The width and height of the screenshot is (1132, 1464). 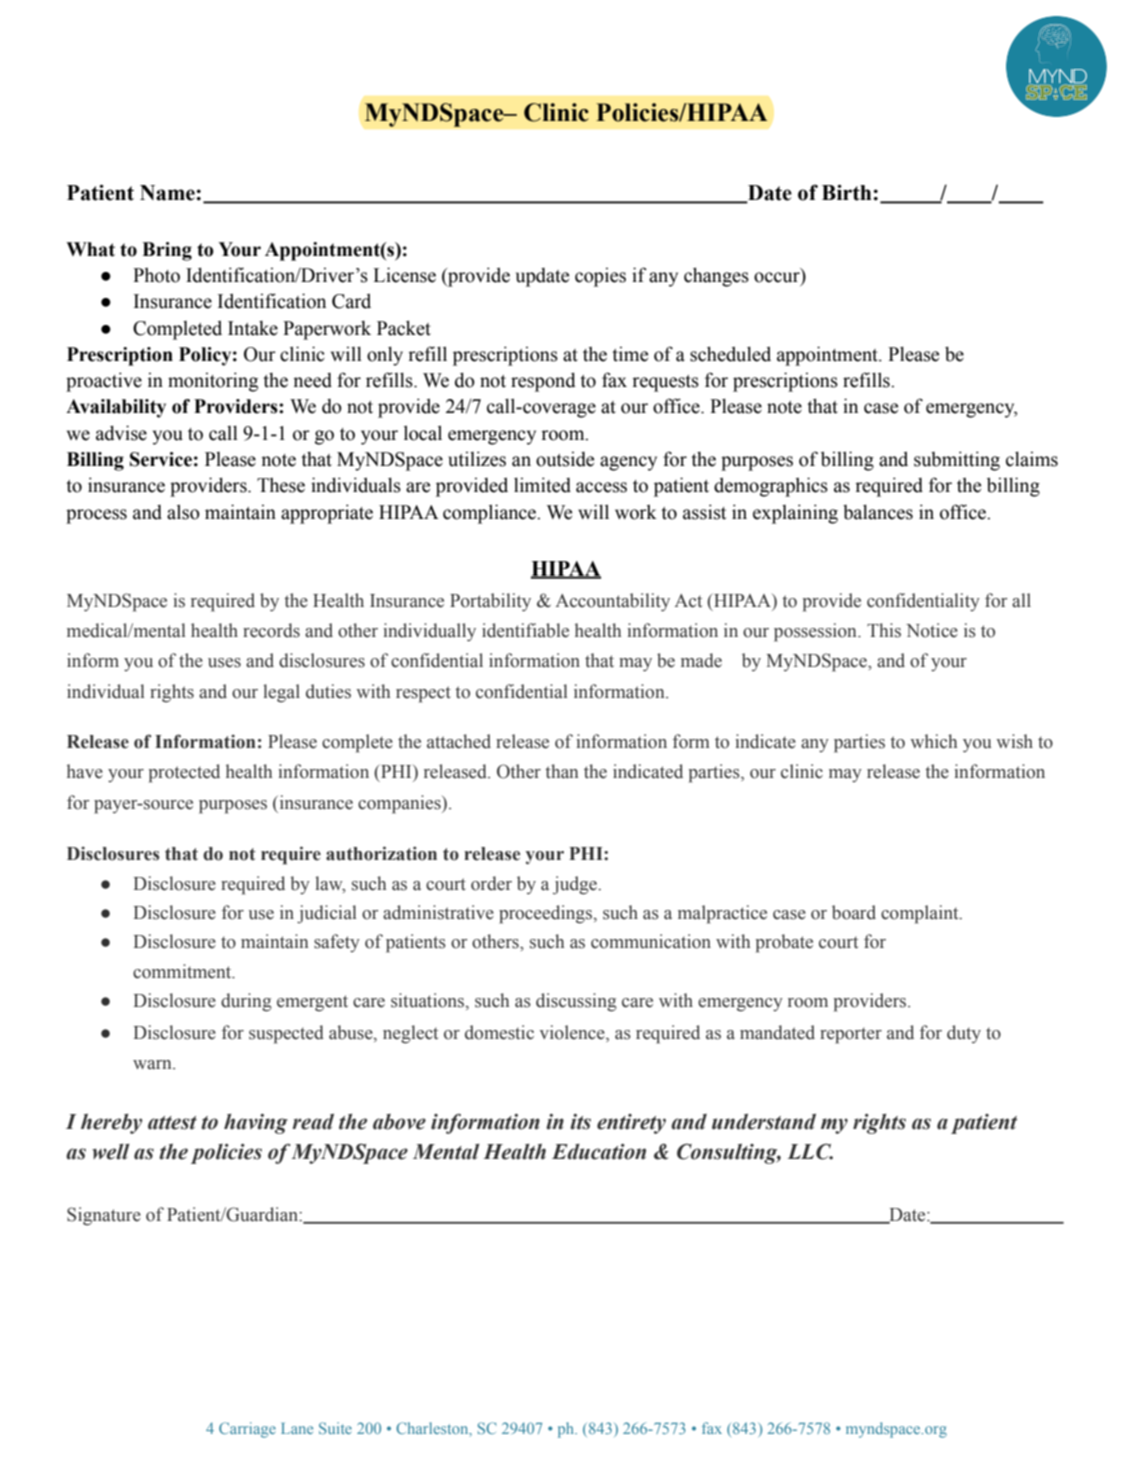 What do you see at coordinates (878, 512) in the screenshot?
I see `balances` at bounding box center [878, 512].
